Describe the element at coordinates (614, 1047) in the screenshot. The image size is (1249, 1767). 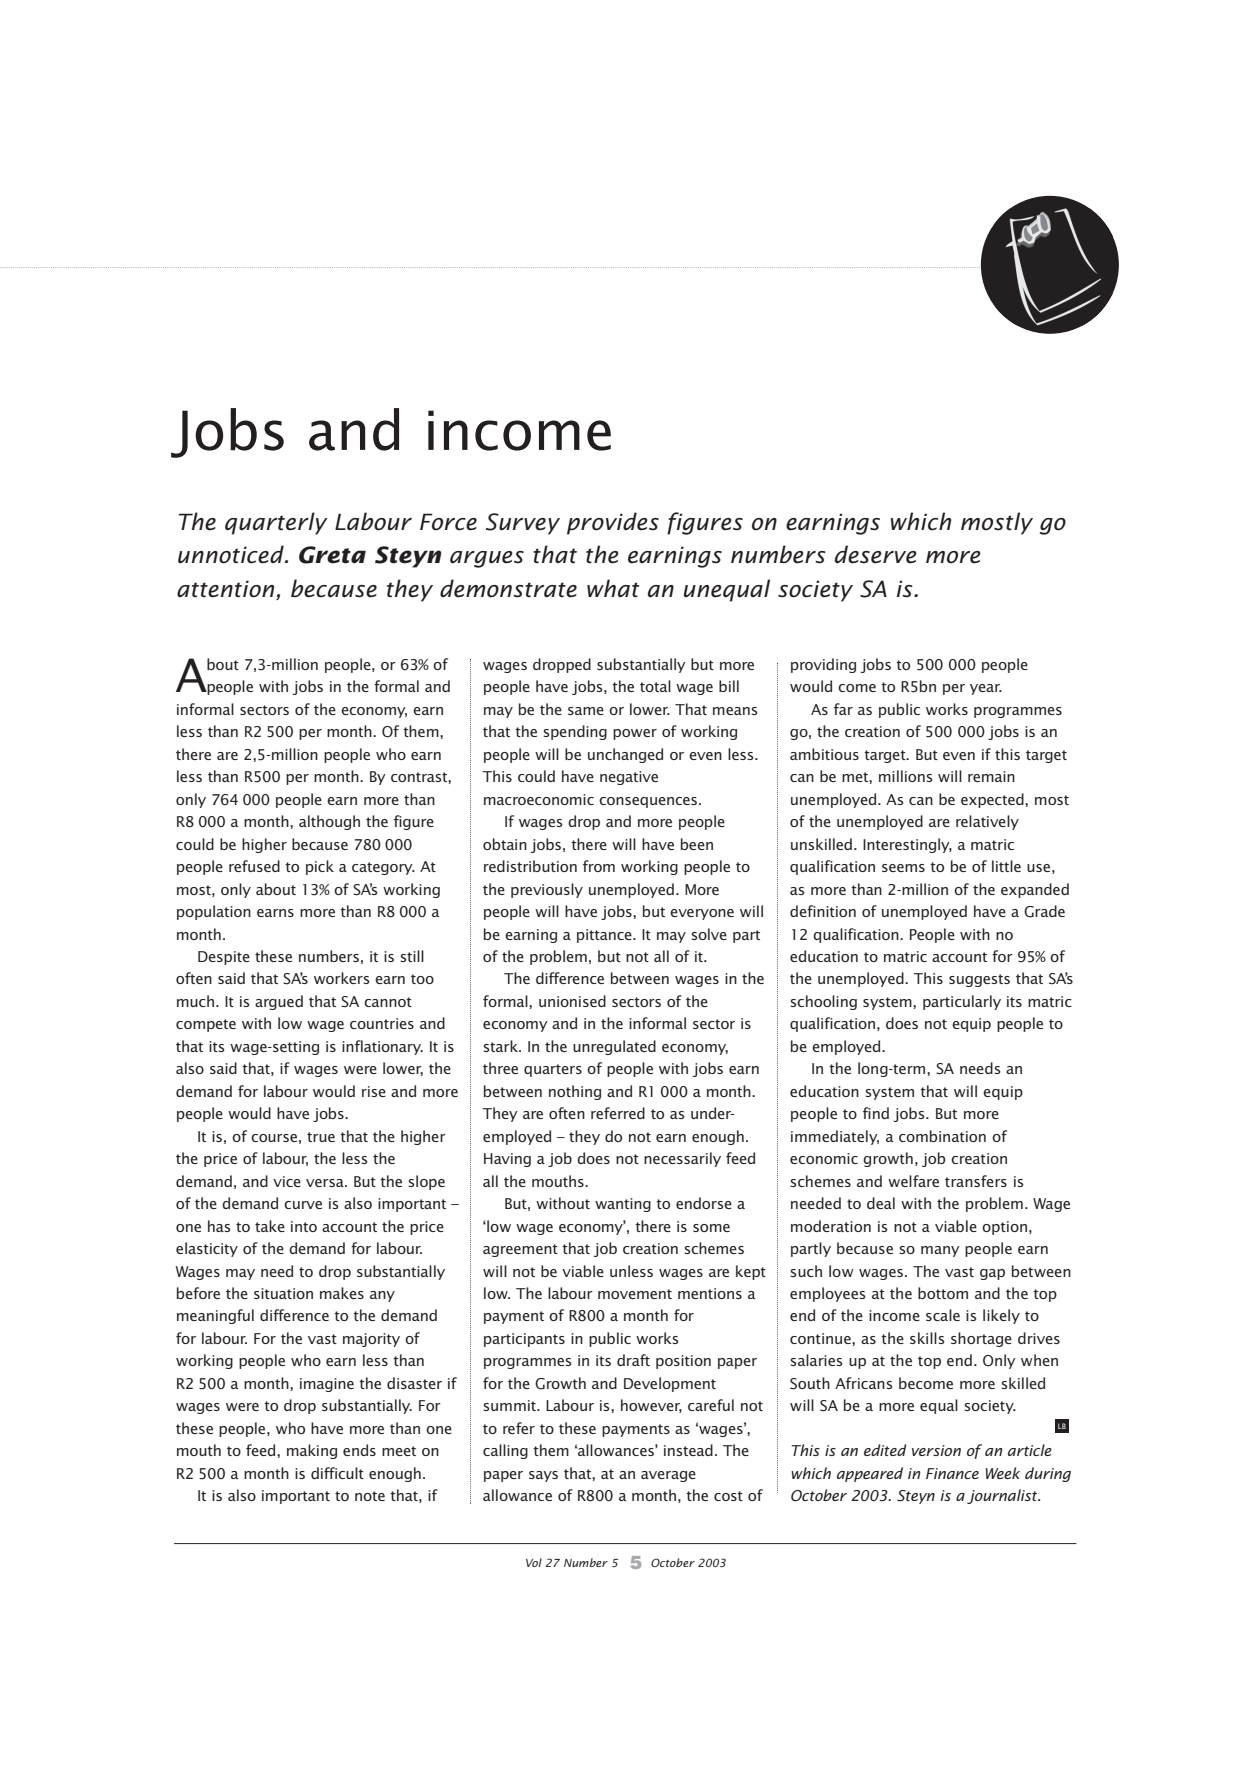
I see `unregulated` at that location.
